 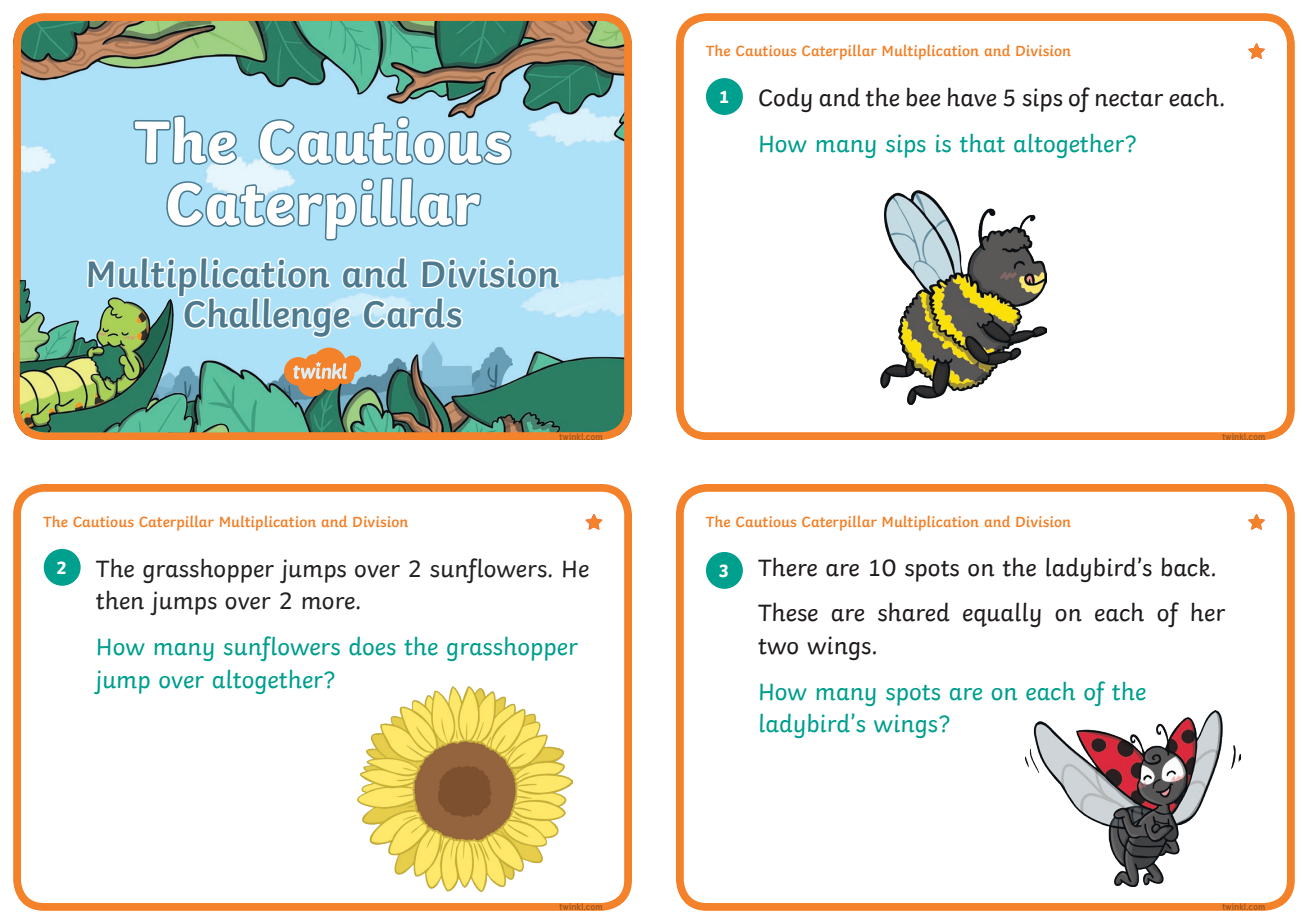 What do you see at coordinates (412, 313) in the page?
I see `Cards` at bounding box center [412, 313].
